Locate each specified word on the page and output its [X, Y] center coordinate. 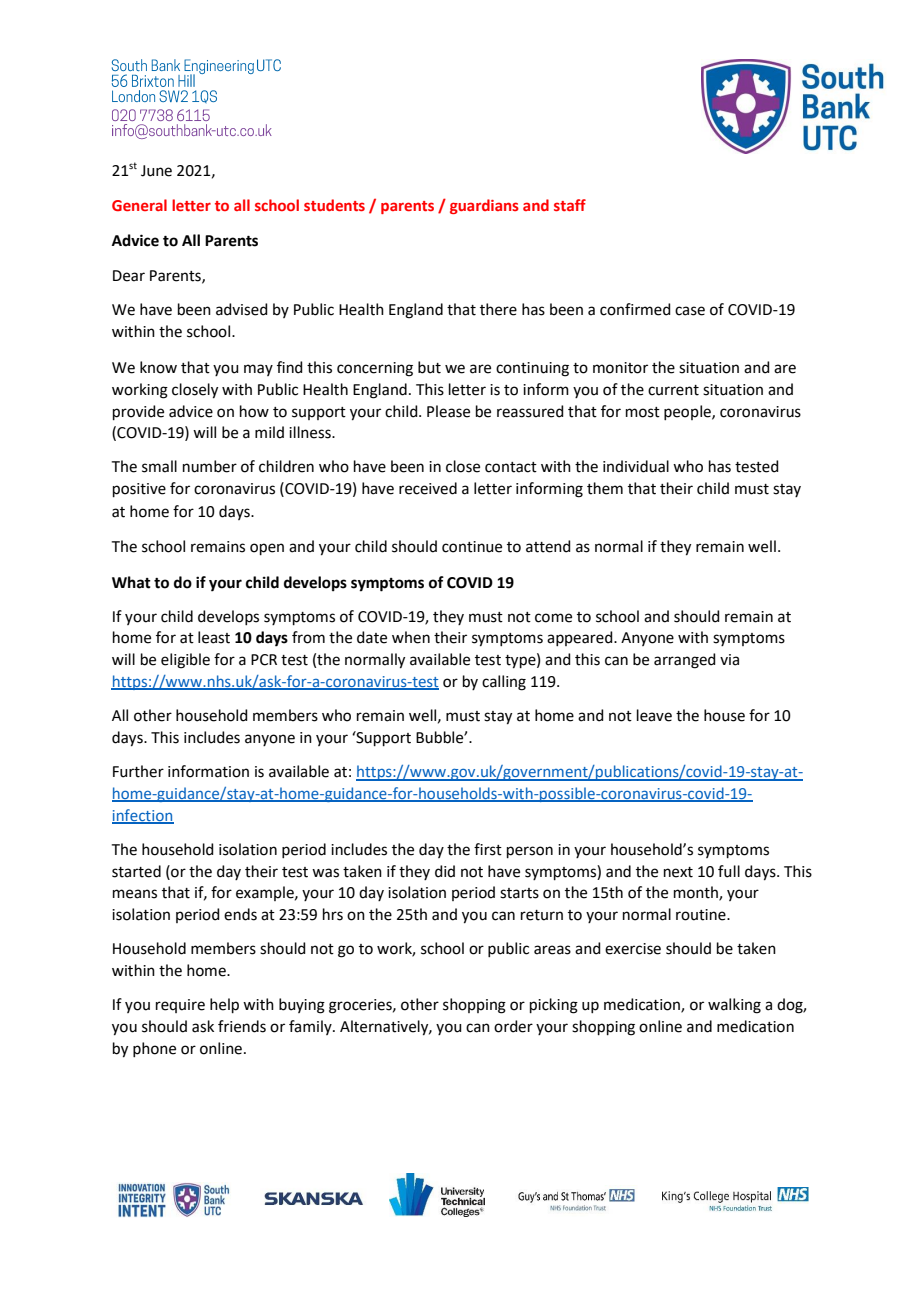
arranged [685, 661]
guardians [484, 206]
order [513, 1026]
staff [570, 205]
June [156, 171]
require [180, 1006]
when [411, 637]
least [214, 637]
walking [734, 1006]
